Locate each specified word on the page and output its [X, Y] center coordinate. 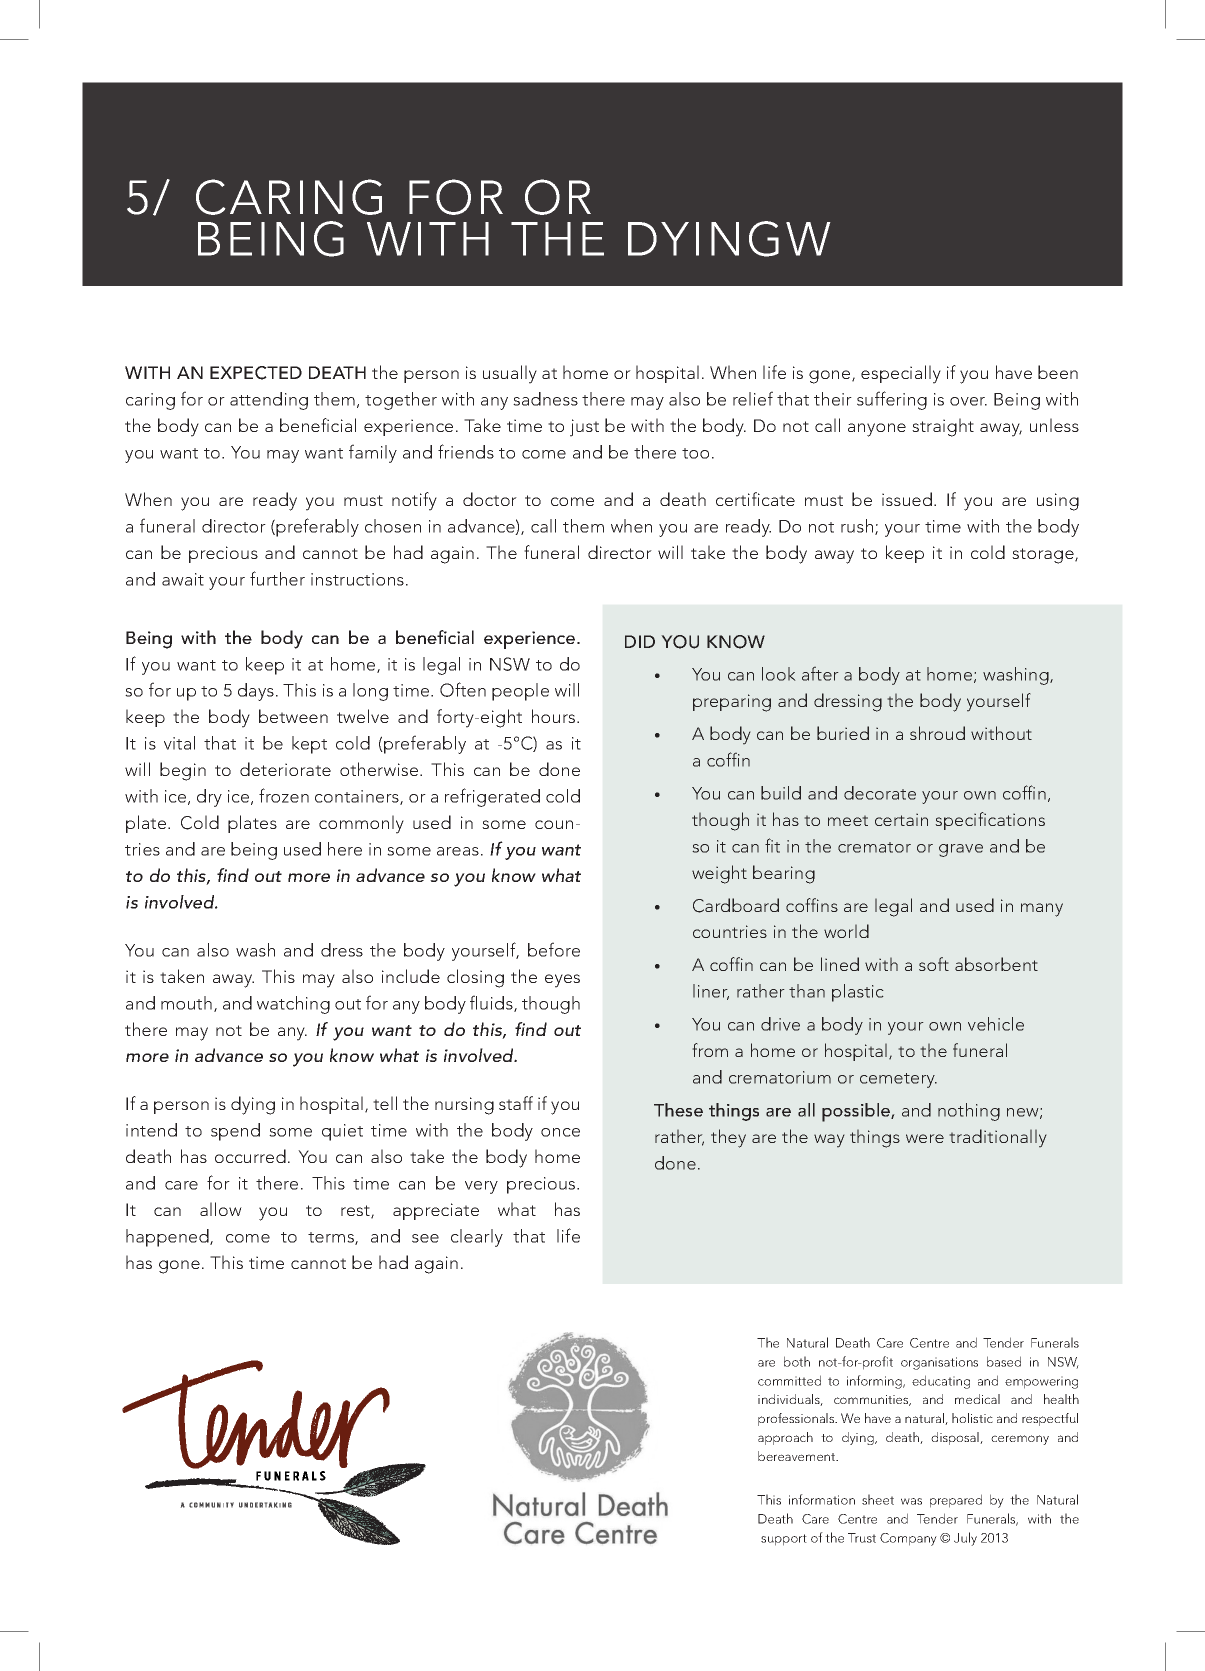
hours [555, 716]
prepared [956, 1501]
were [925, 1138]
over [968, 401]
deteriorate [285, 769]
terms [332, 1238]
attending [269, 401]
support [784, 1540]
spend [235, 1132]
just [584, 428]
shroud [937, 733]
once [560, 1132]
